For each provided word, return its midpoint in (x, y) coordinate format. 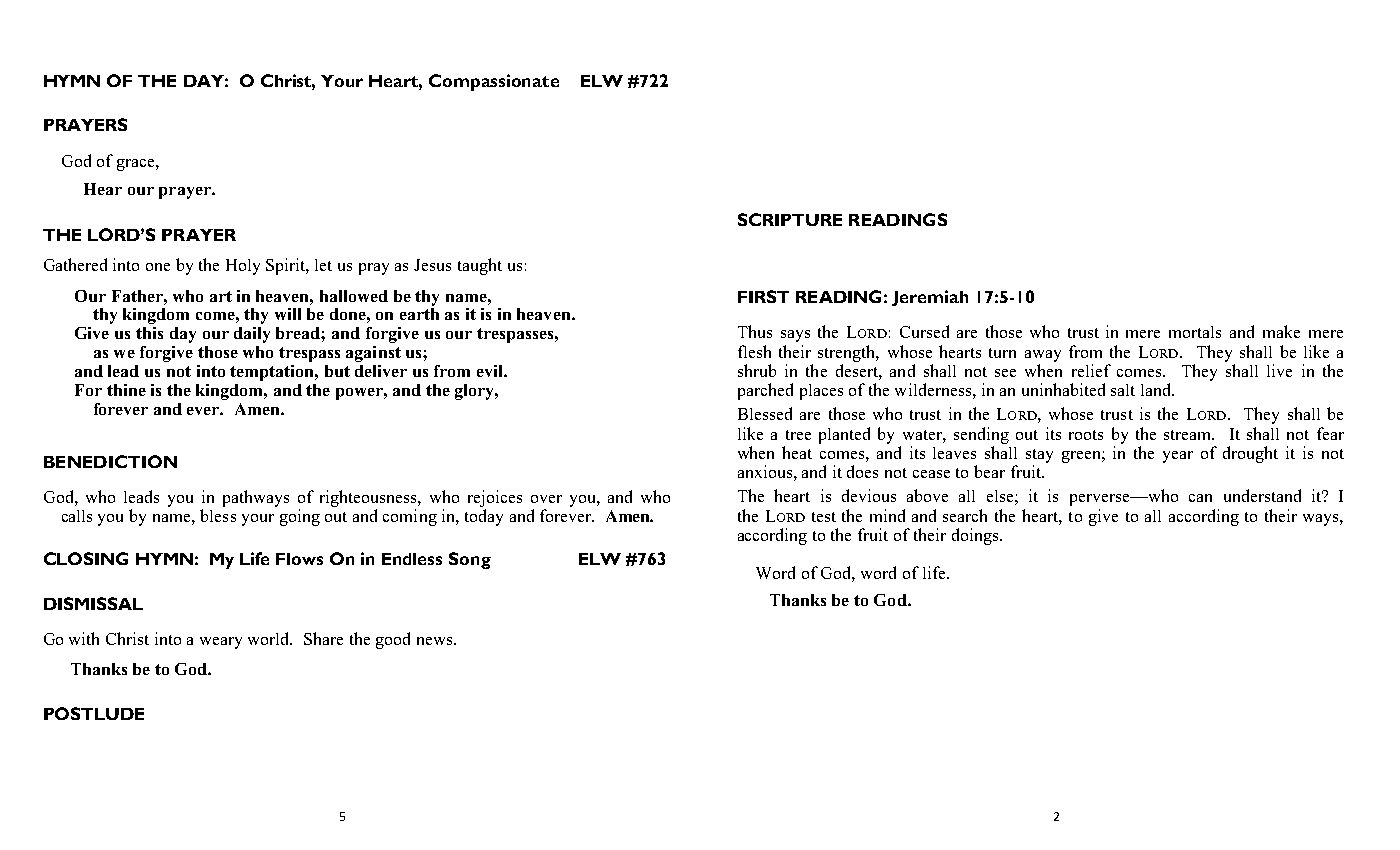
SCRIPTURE (790, 219)
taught (480, 266)
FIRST (763, 296)
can (1200, 498)
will (288, 314)
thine (126, 390)
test (824, 517)
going (300, 517)
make (1281, 331)
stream (1189, 435)
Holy (243, 267)
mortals (1195, 332)
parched (765, 391)
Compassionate (494, 82)
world (270, 638)
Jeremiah (930, 298)
